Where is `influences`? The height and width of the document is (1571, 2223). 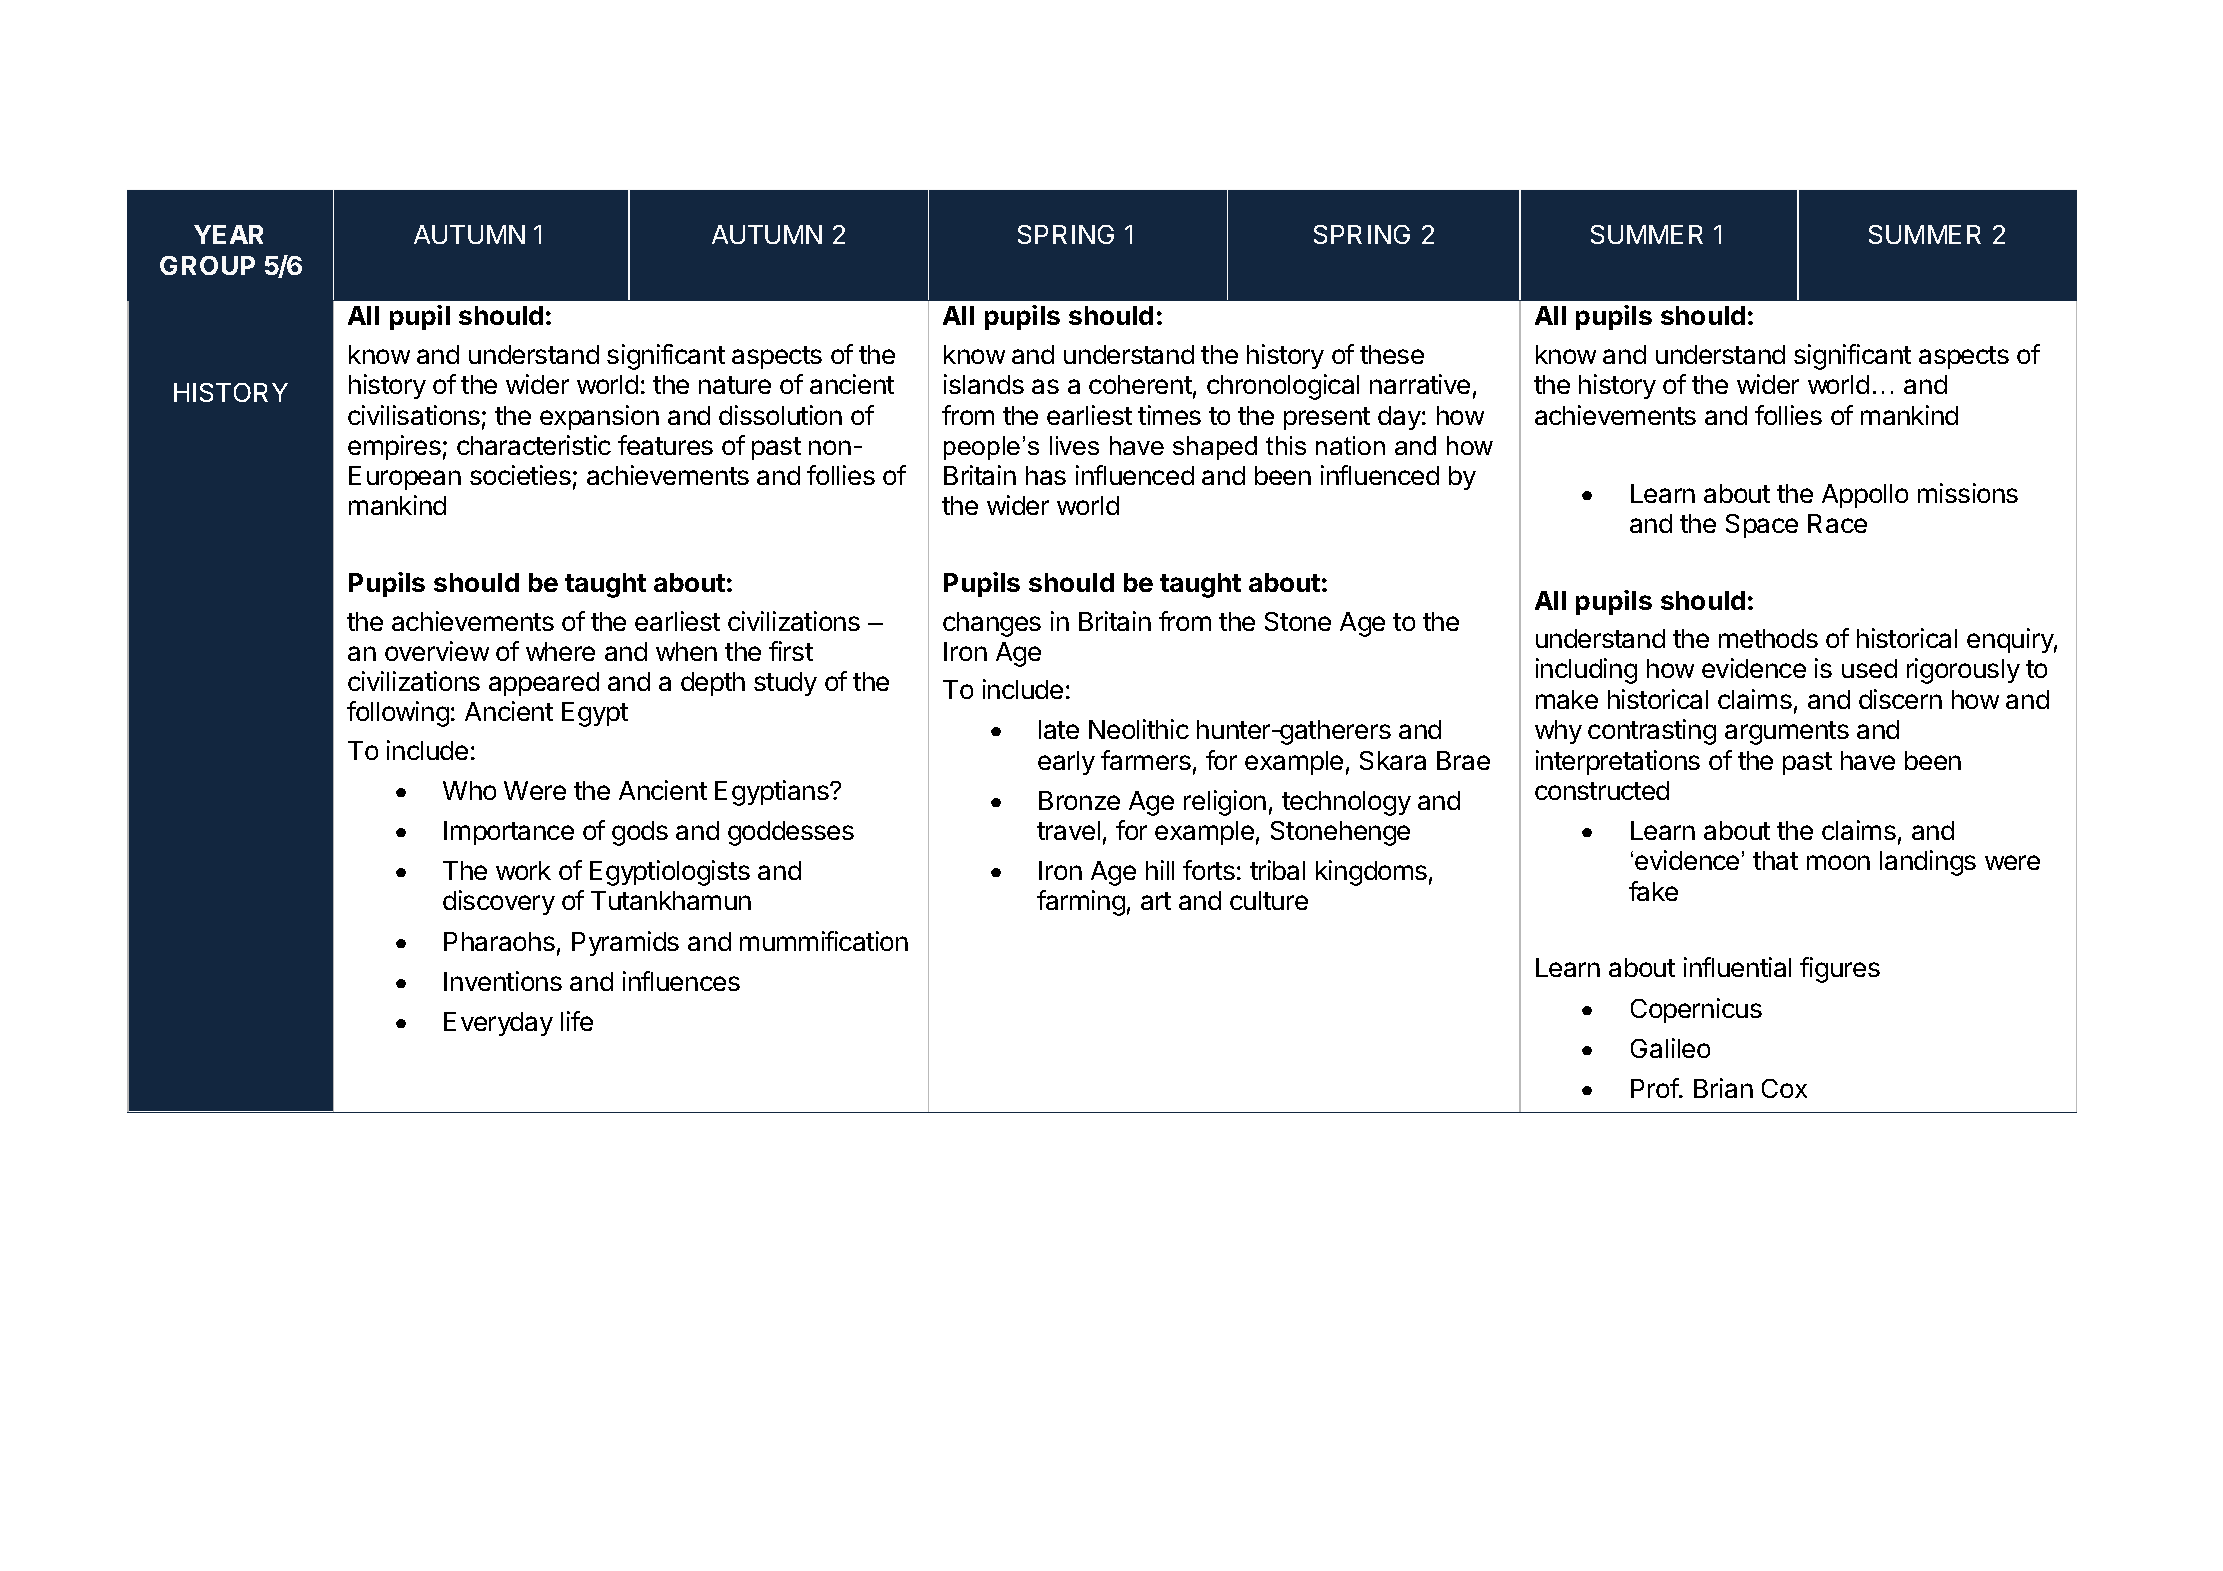 influences is located at coordinates (681, 981).
